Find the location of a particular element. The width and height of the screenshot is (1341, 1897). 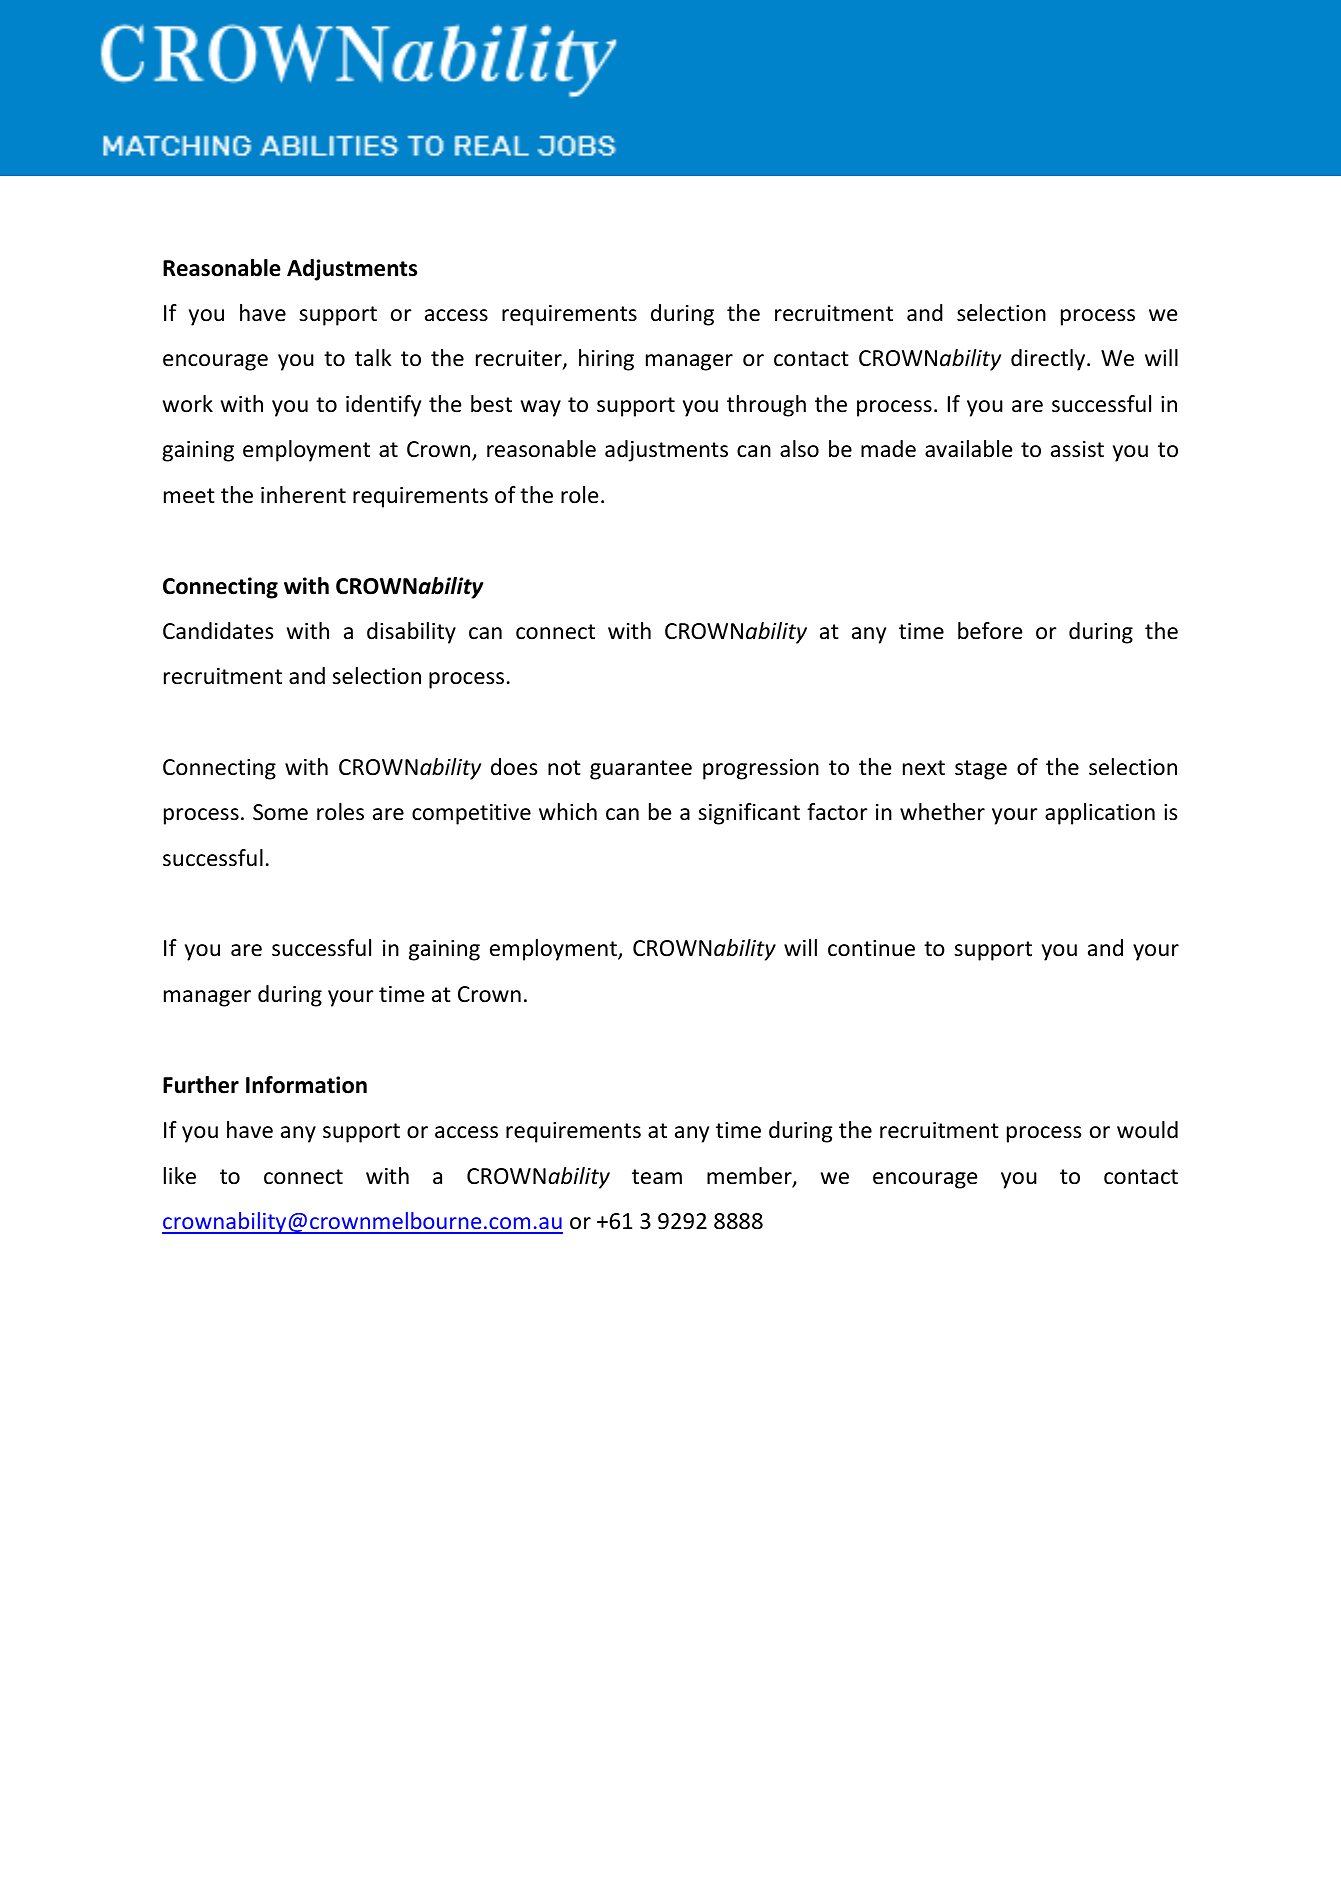

continue is located at coordinates (871, 948).
